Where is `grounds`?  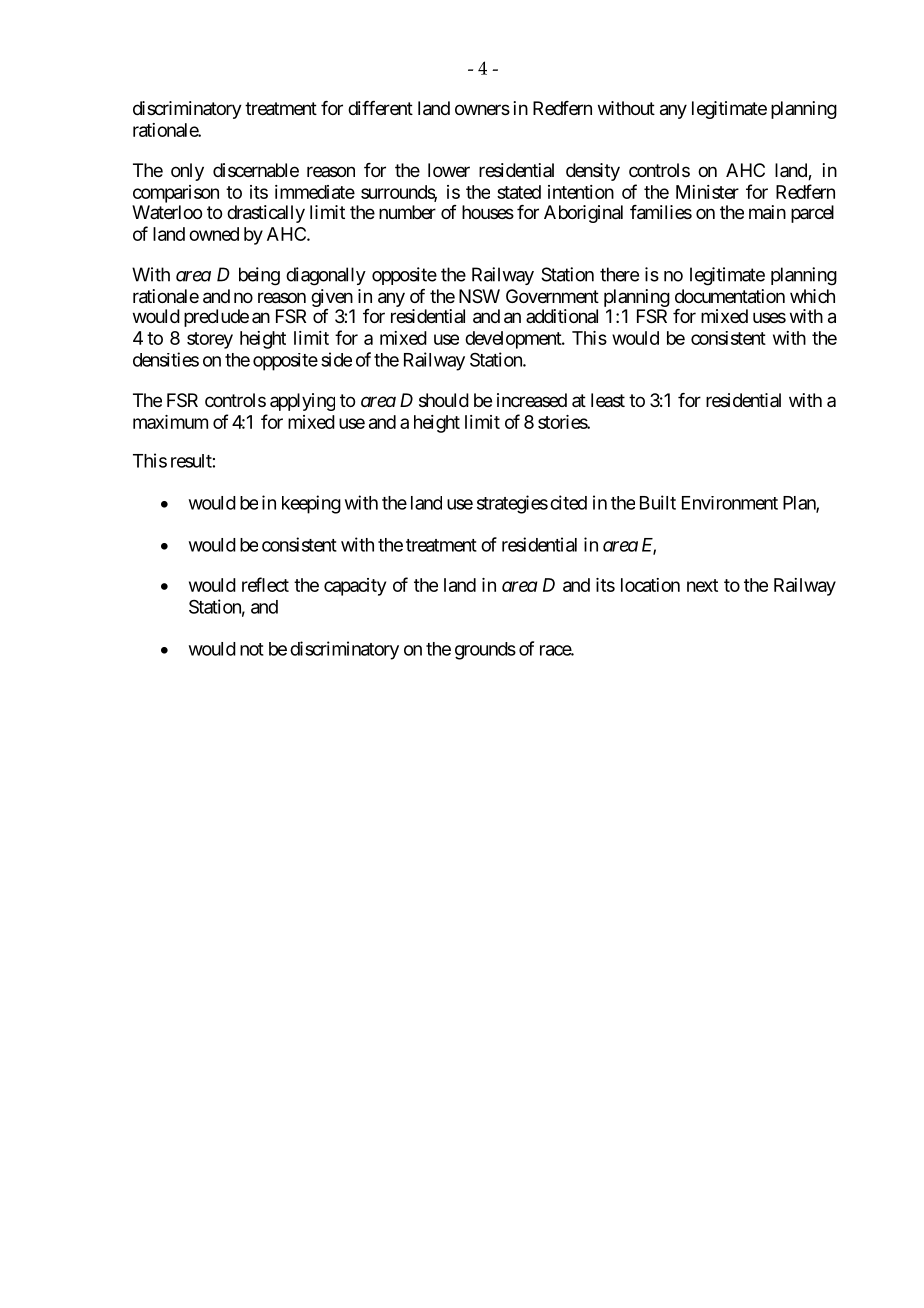 grounds is located at coordinates (485, 651).
